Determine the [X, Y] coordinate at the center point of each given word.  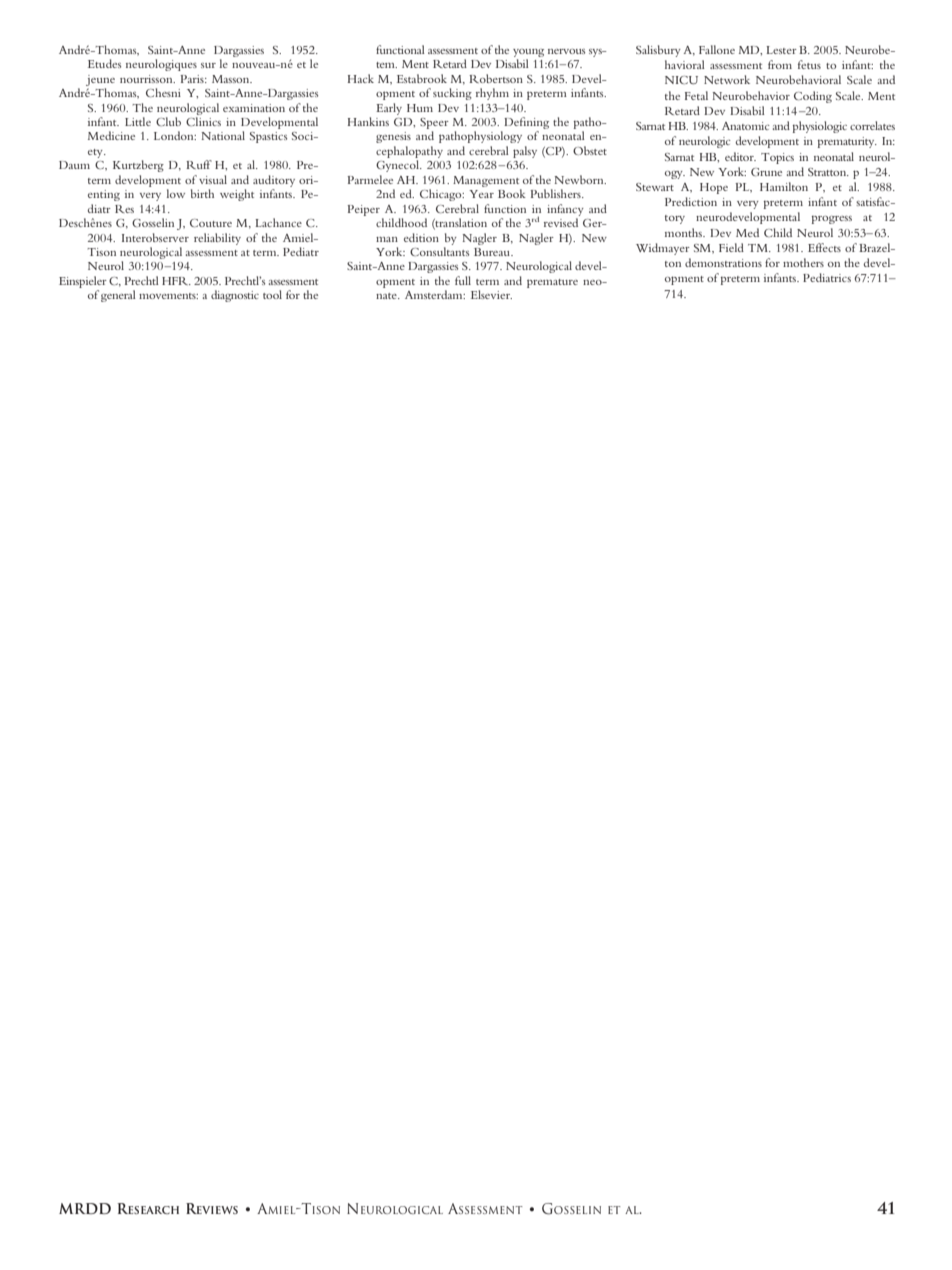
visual [213, 179]
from [780, 64]
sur [208, 65]
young [528, 53]
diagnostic [235, 296]
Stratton [828, 172]
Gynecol [398, 166]
